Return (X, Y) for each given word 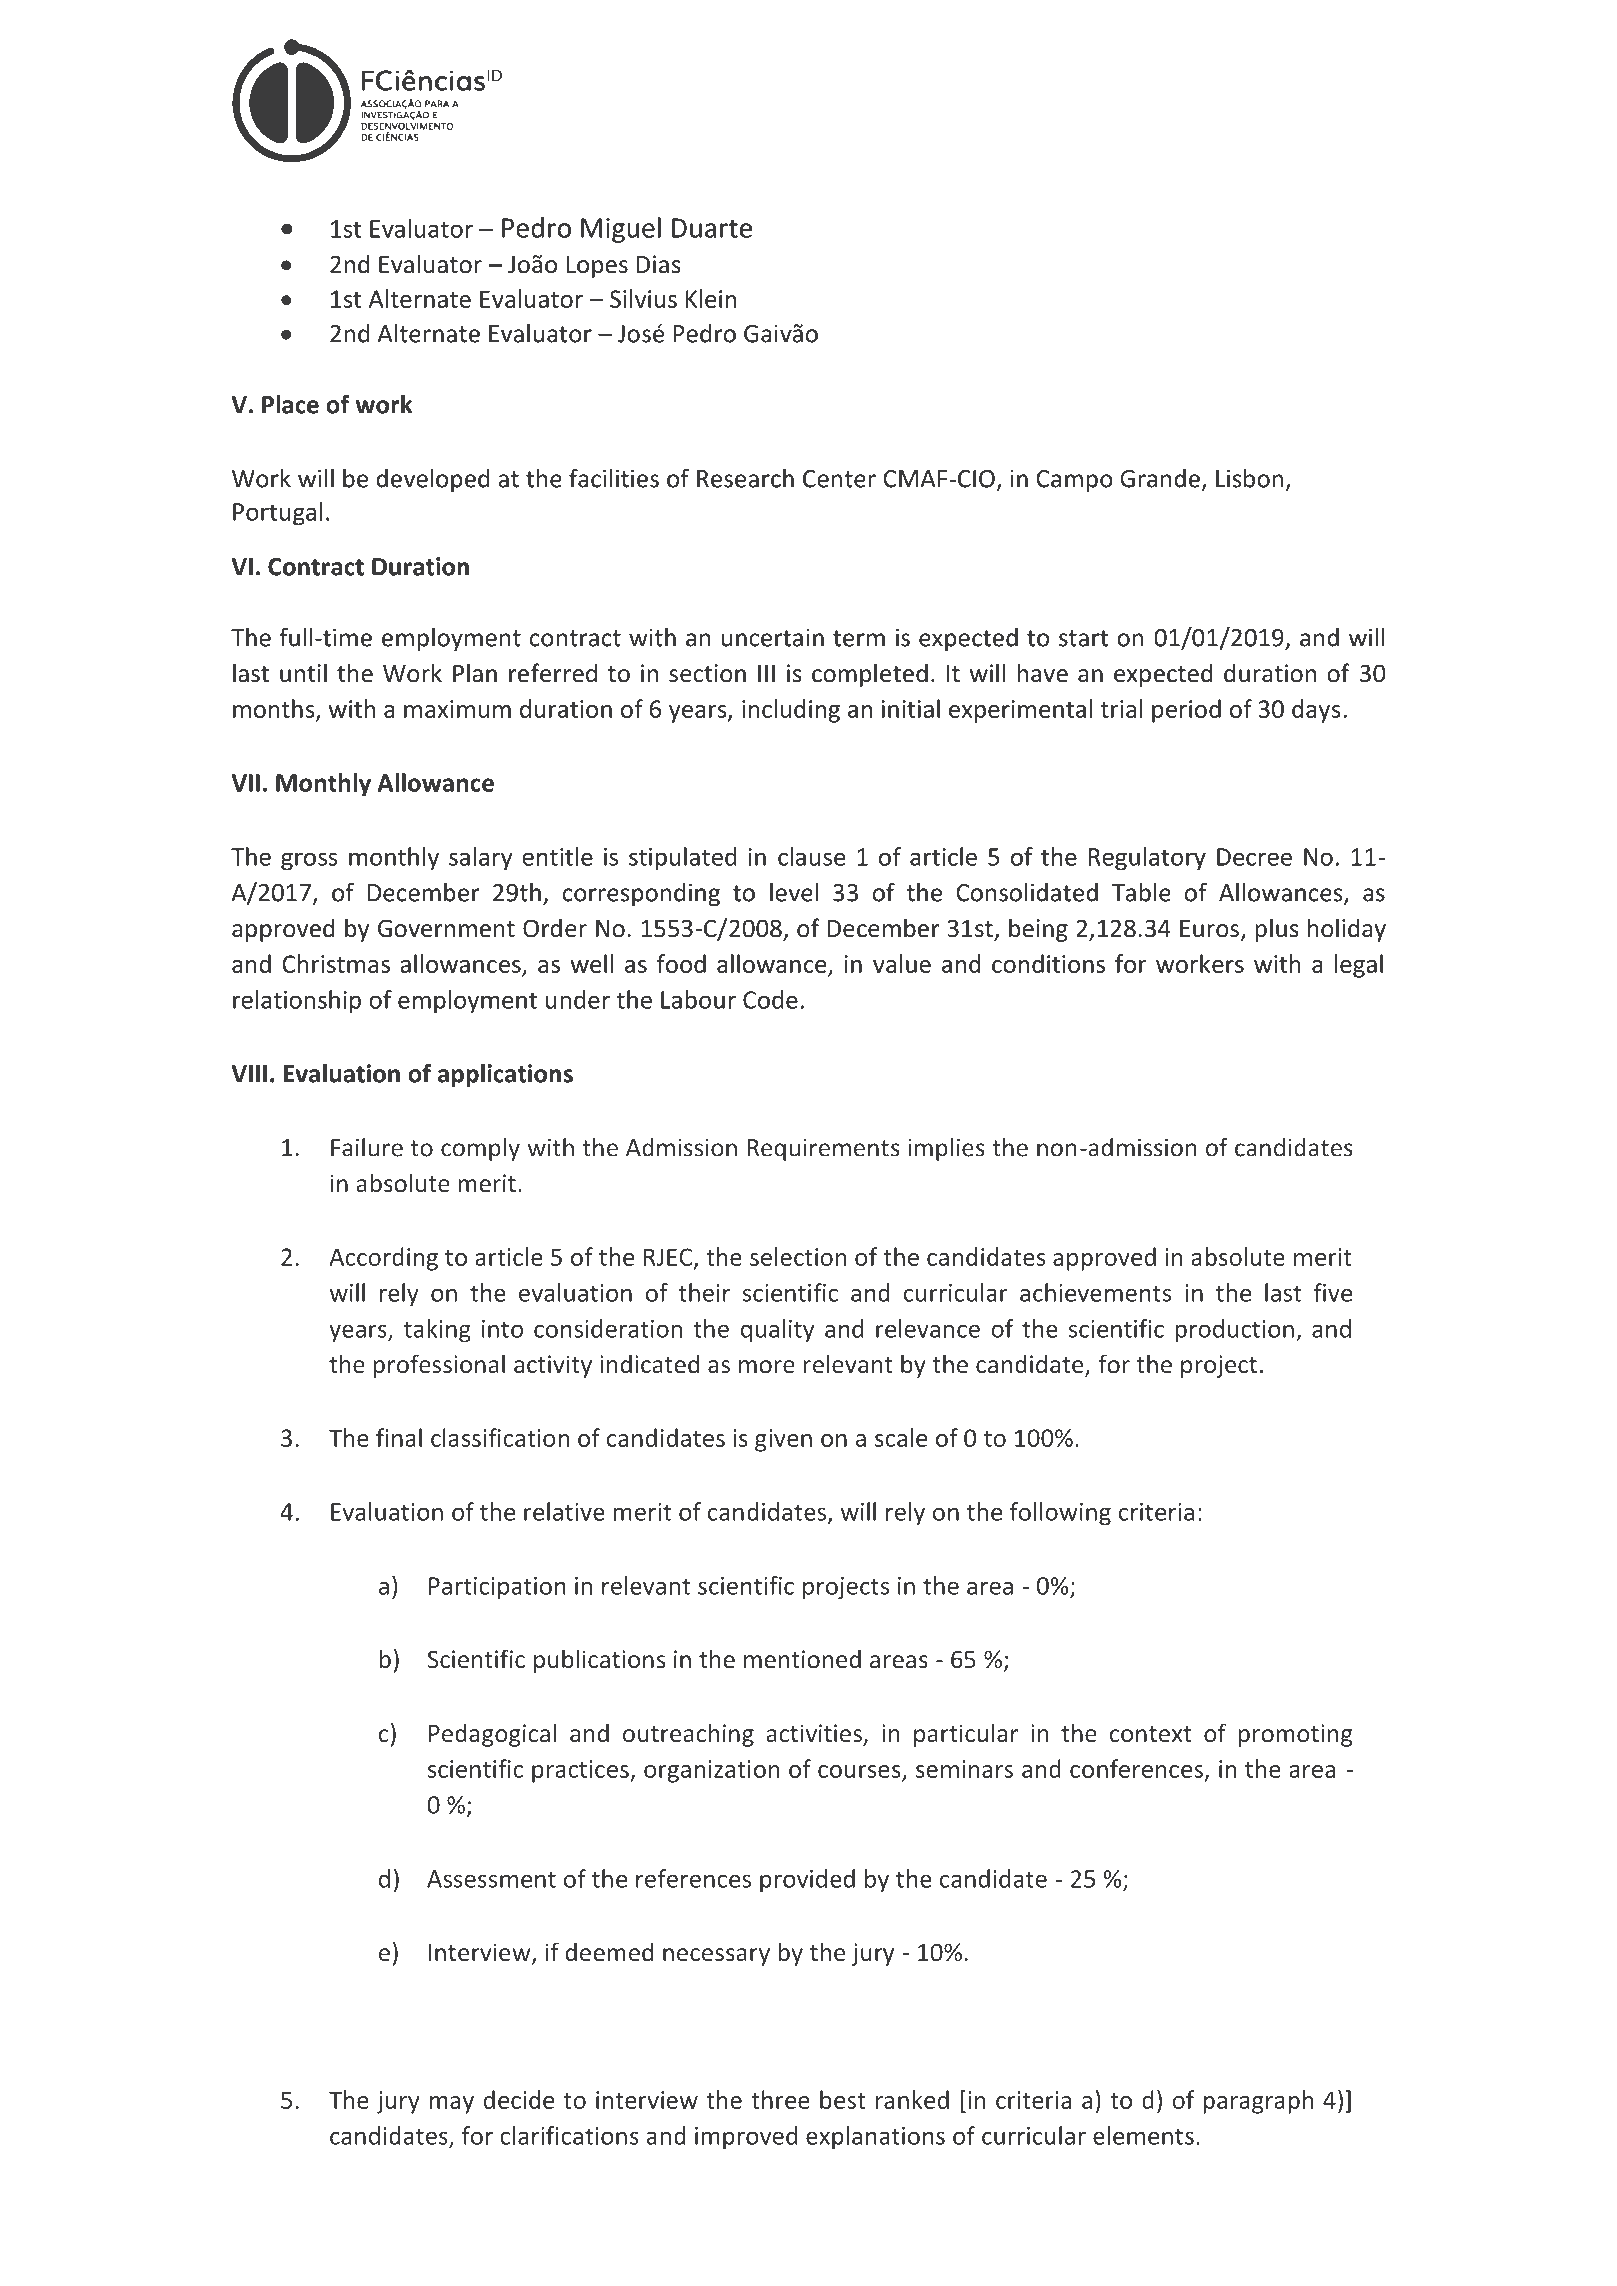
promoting (1295, 1735)
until (303, 673)
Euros (1209, 929)
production (1235, 1331)
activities (814, 1733)
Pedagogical (492, 1735)
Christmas (336, 963)
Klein (711, 298)
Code (770, 999)
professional (439, 1366)
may (452, 2105)
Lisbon (1249, 478)
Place (290, 404)
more (767, 1366)
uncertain (773, 637)
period (1186, 711)
